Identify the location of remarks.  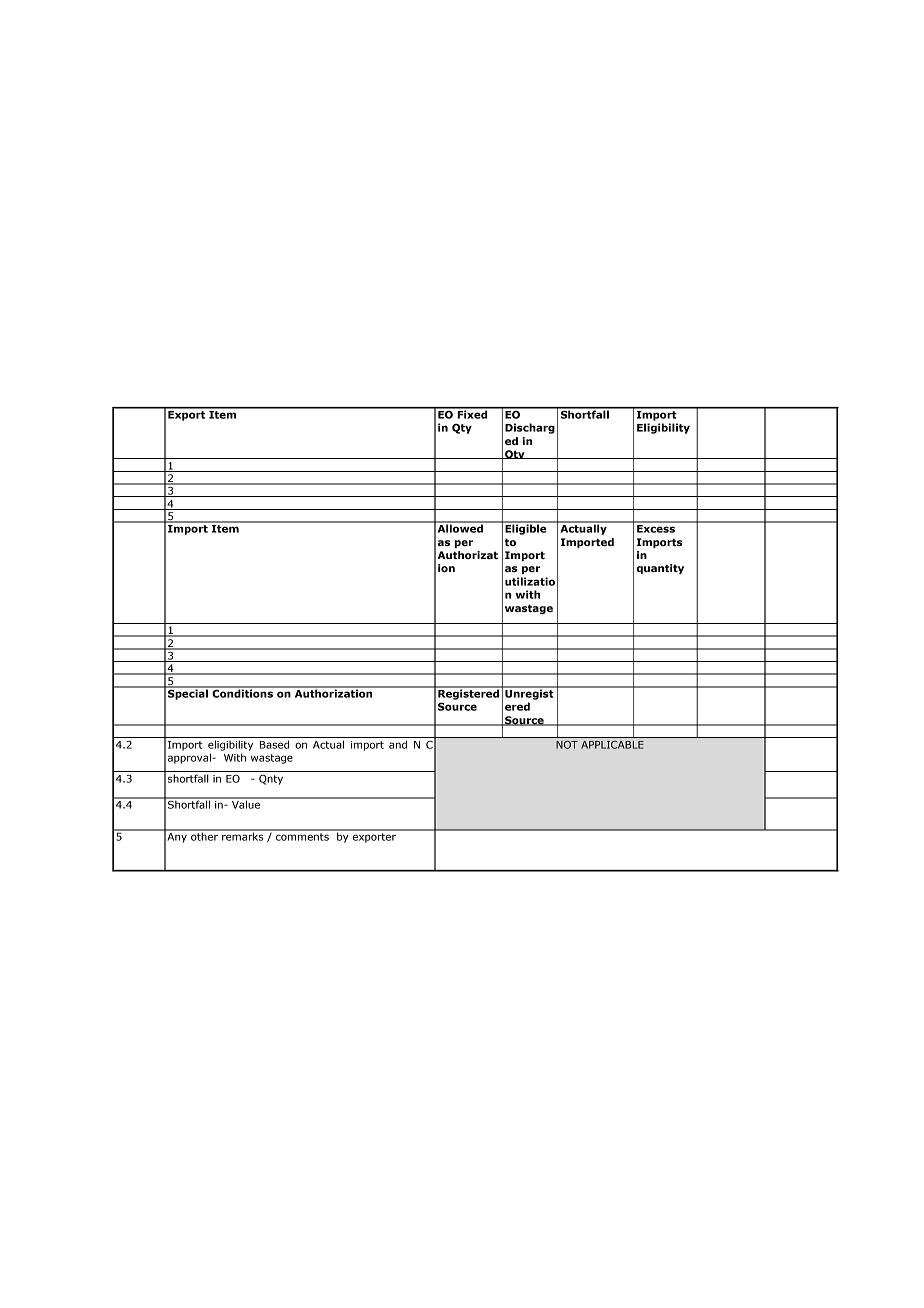
(243, 835).
